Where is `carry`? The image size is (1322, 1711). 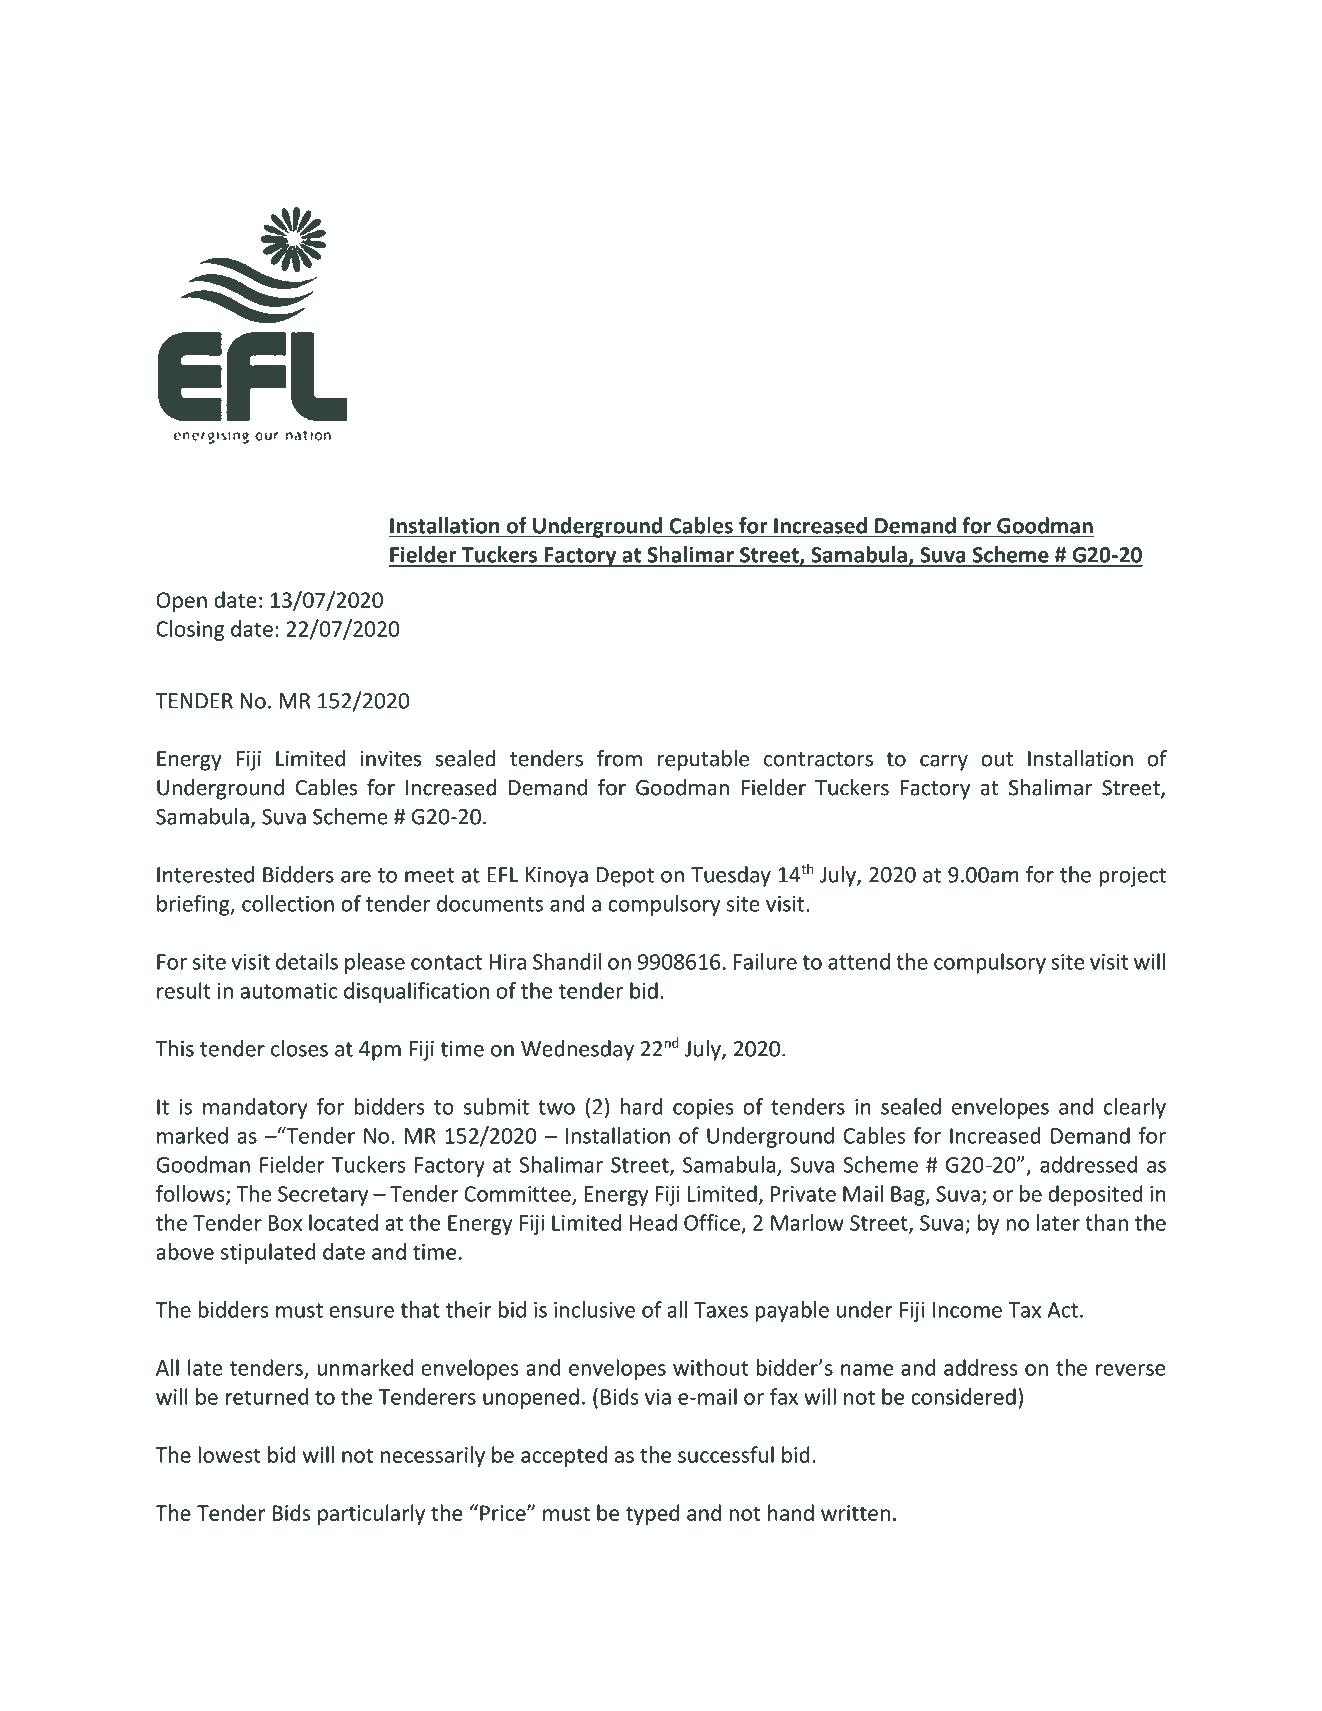 carry is located at coordinates (944, 763).
